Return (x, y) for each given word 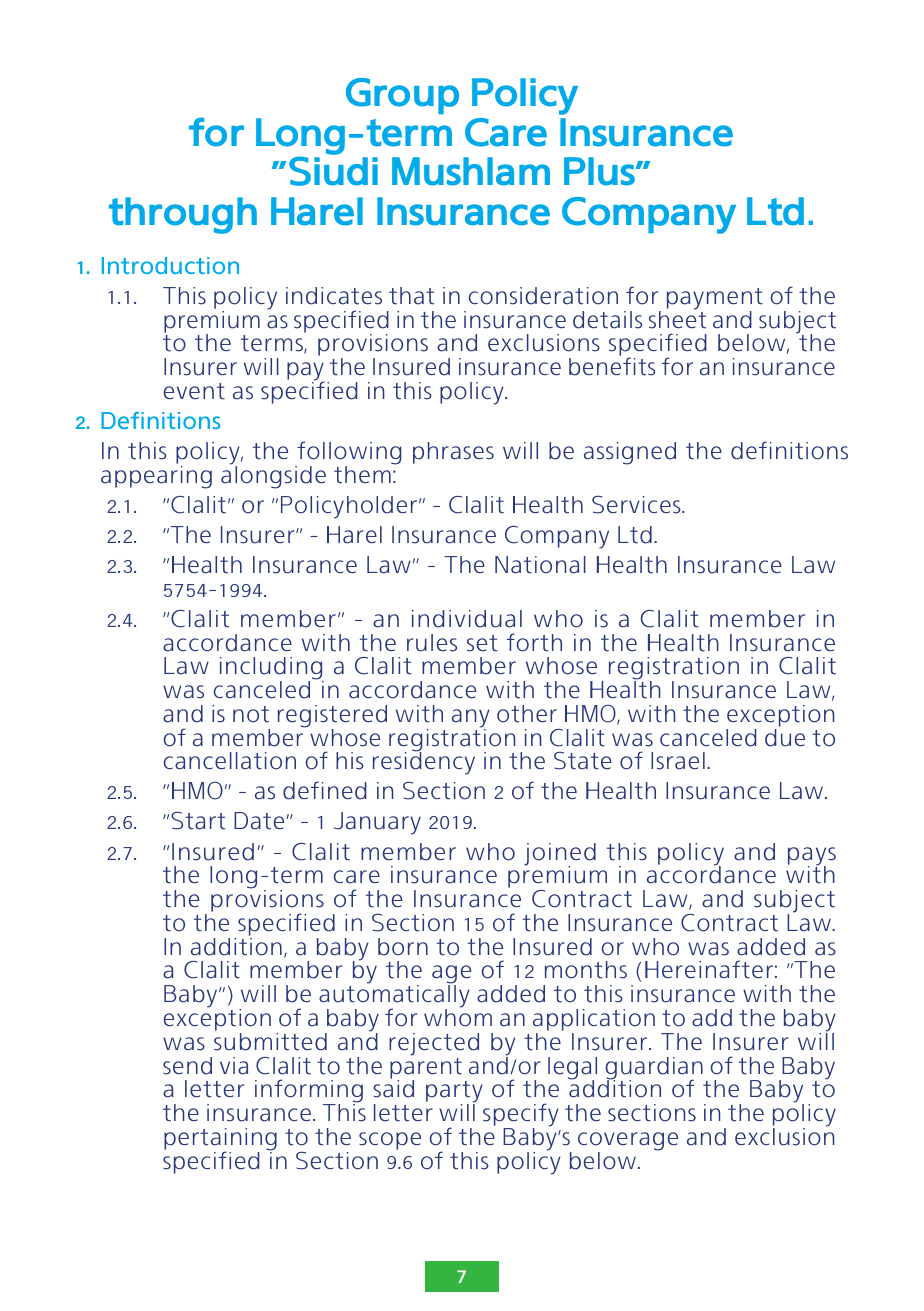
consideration (543, 296)
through (183, 215)
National (540, 565)
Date (260, 821)
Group (402, 96)
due (785, 738)
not (251, 714)
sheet (677, 319)
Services (637, 504)
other (527, 714)
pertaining (220, 1140)
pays (812, 857)
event (194, 391)
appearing (156, 477)
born (403, 947)
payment (715, 300)
